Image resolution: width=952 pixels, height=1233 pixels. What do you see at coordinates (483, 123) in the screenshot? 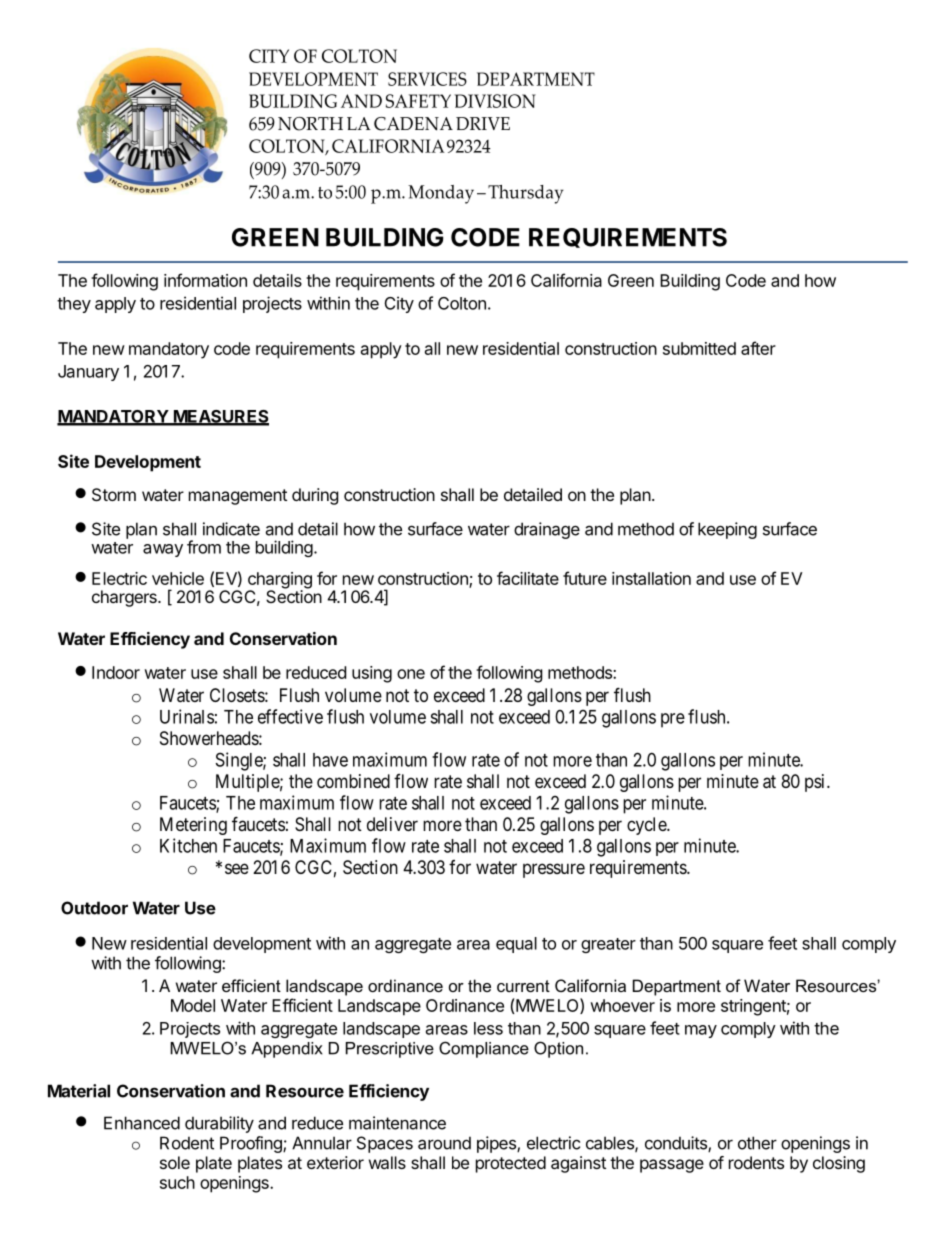
I see `DRIVE` at bounding box center [483, 123].
